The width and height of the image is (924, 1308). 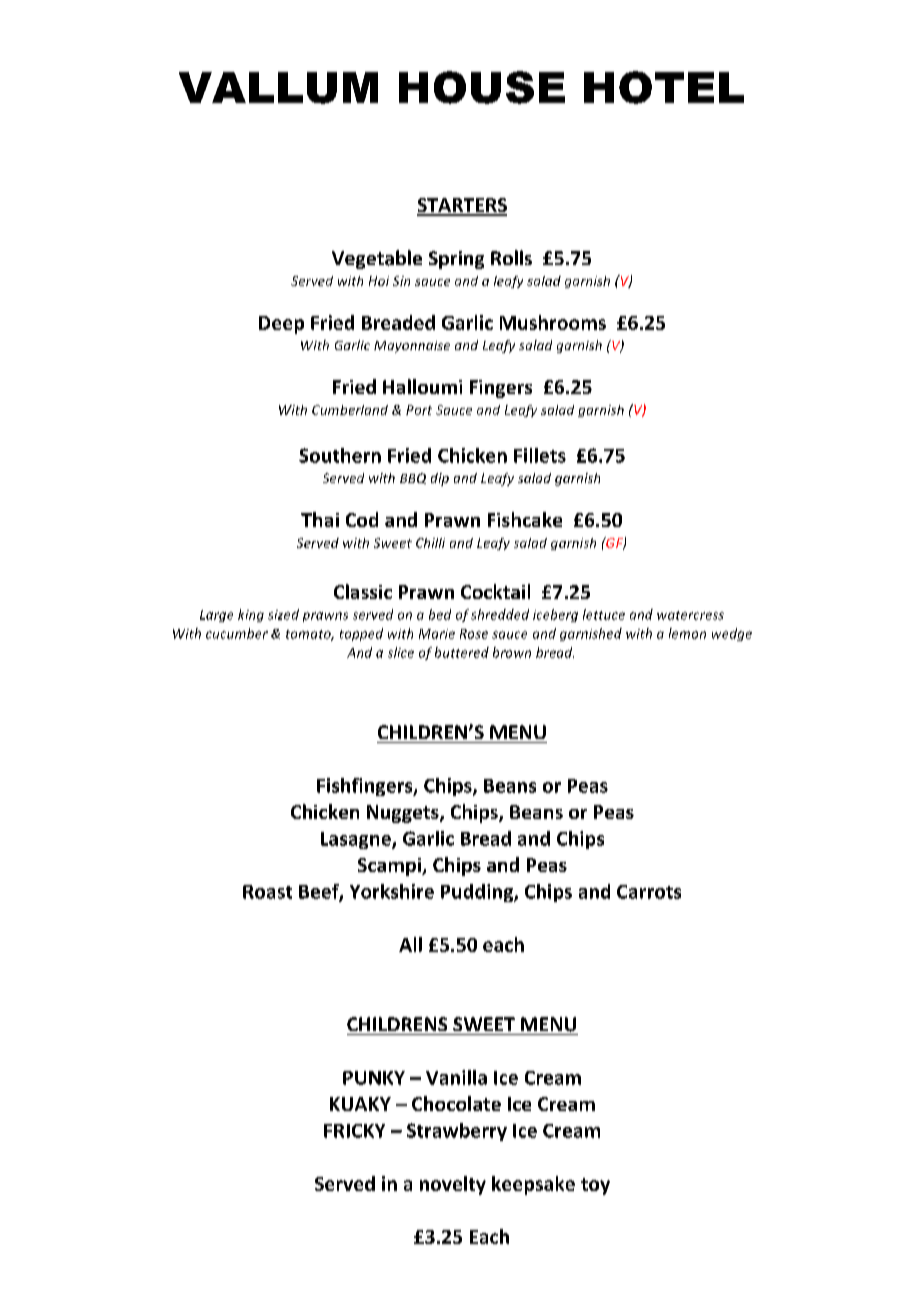 What do you see at coordinates (453, 1185) in the image?
I see `novelty` at bounding box center [453, 1185].
